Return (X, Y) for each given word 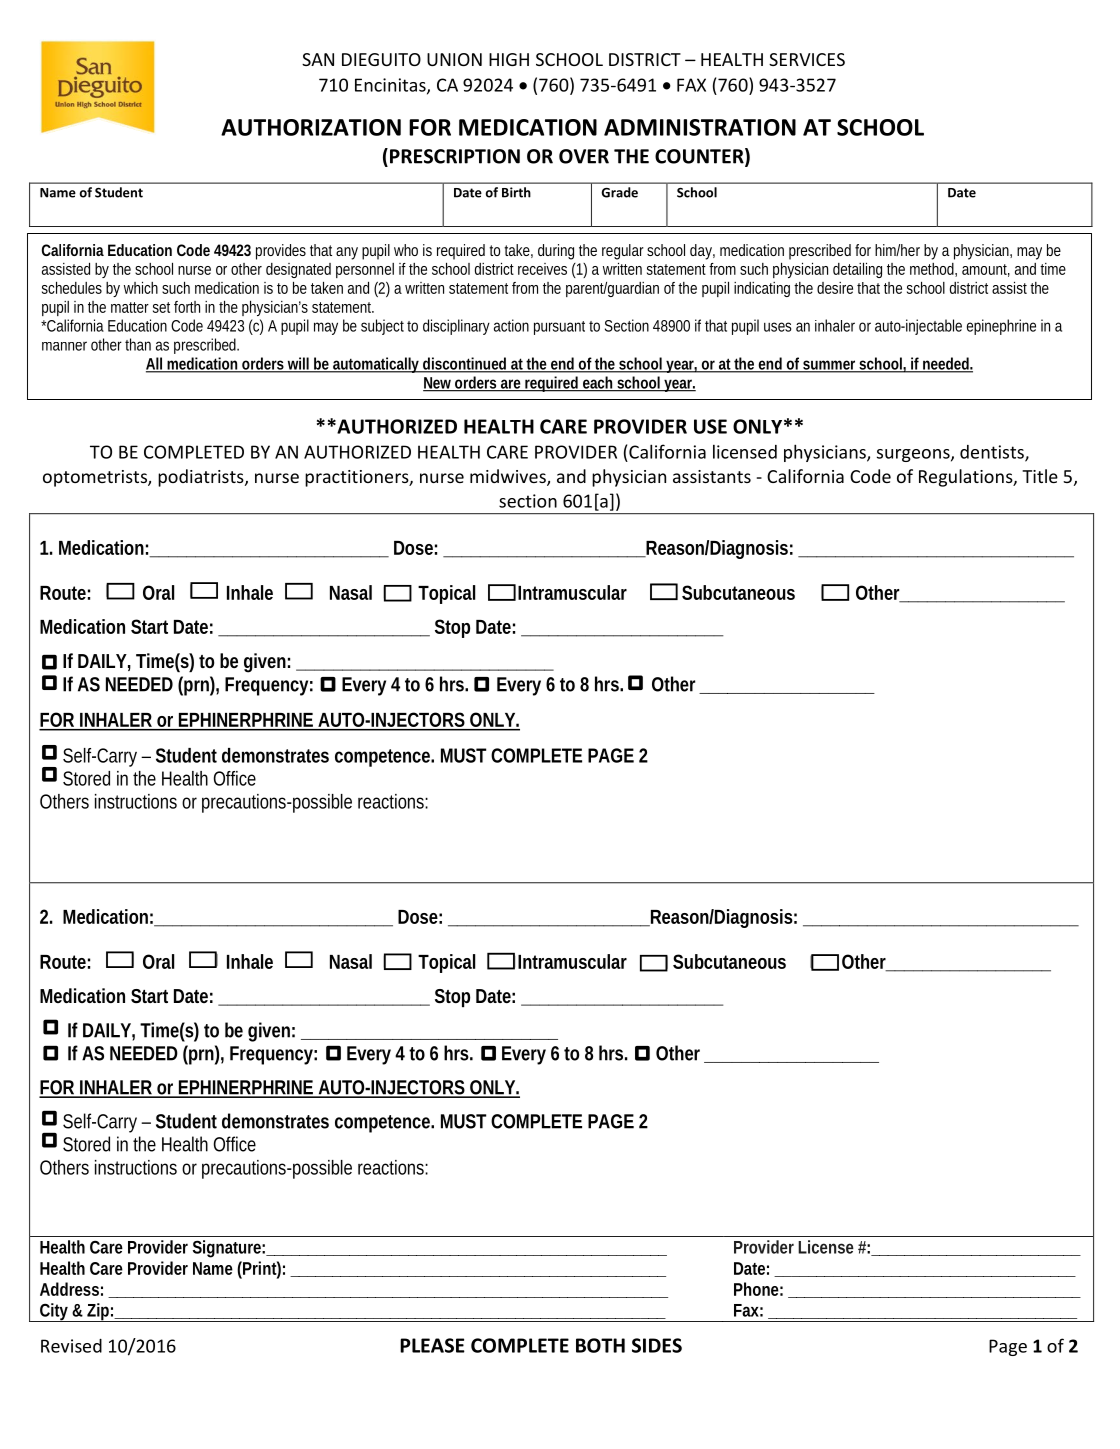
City (54, 1312)
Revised (71, 1346)
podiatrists (202, 478)
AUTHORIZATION (311, 127)
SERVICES (807, 59)
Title (1040, 476)
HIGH (509, 59)
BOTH (600, 1345)
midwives (509, 477)
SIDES (657, 1345)
